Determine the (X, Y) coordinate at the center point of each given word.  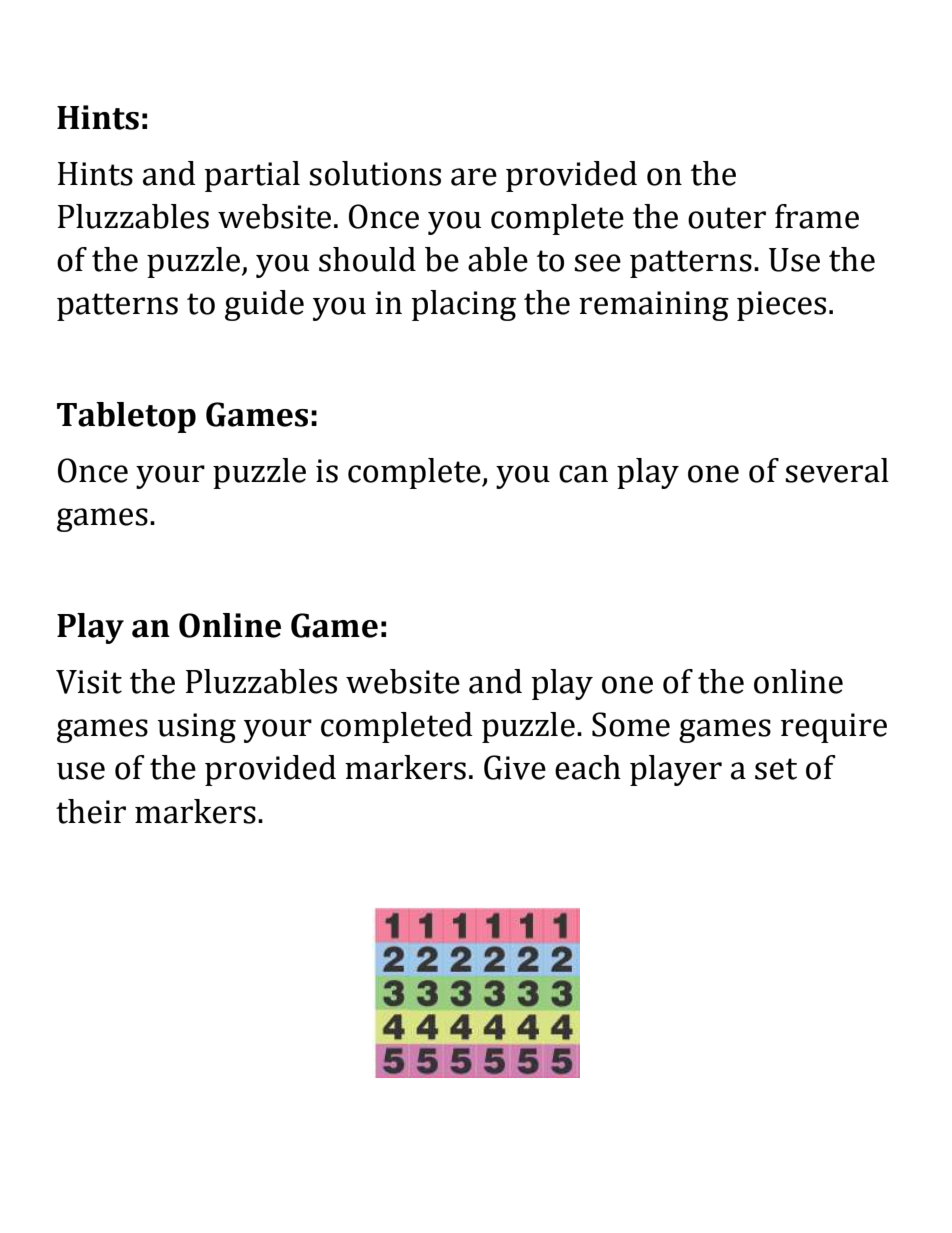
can (583, 474)
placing (463, 305)
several (837, 470)
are (474, 177)
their (91, 811)
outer (727, 218)
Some (631, 724)
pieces (781, 306)
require (834, 728)
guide (264, 305)
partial (252, 176)
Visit (89, 682)
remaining (654, 306)
